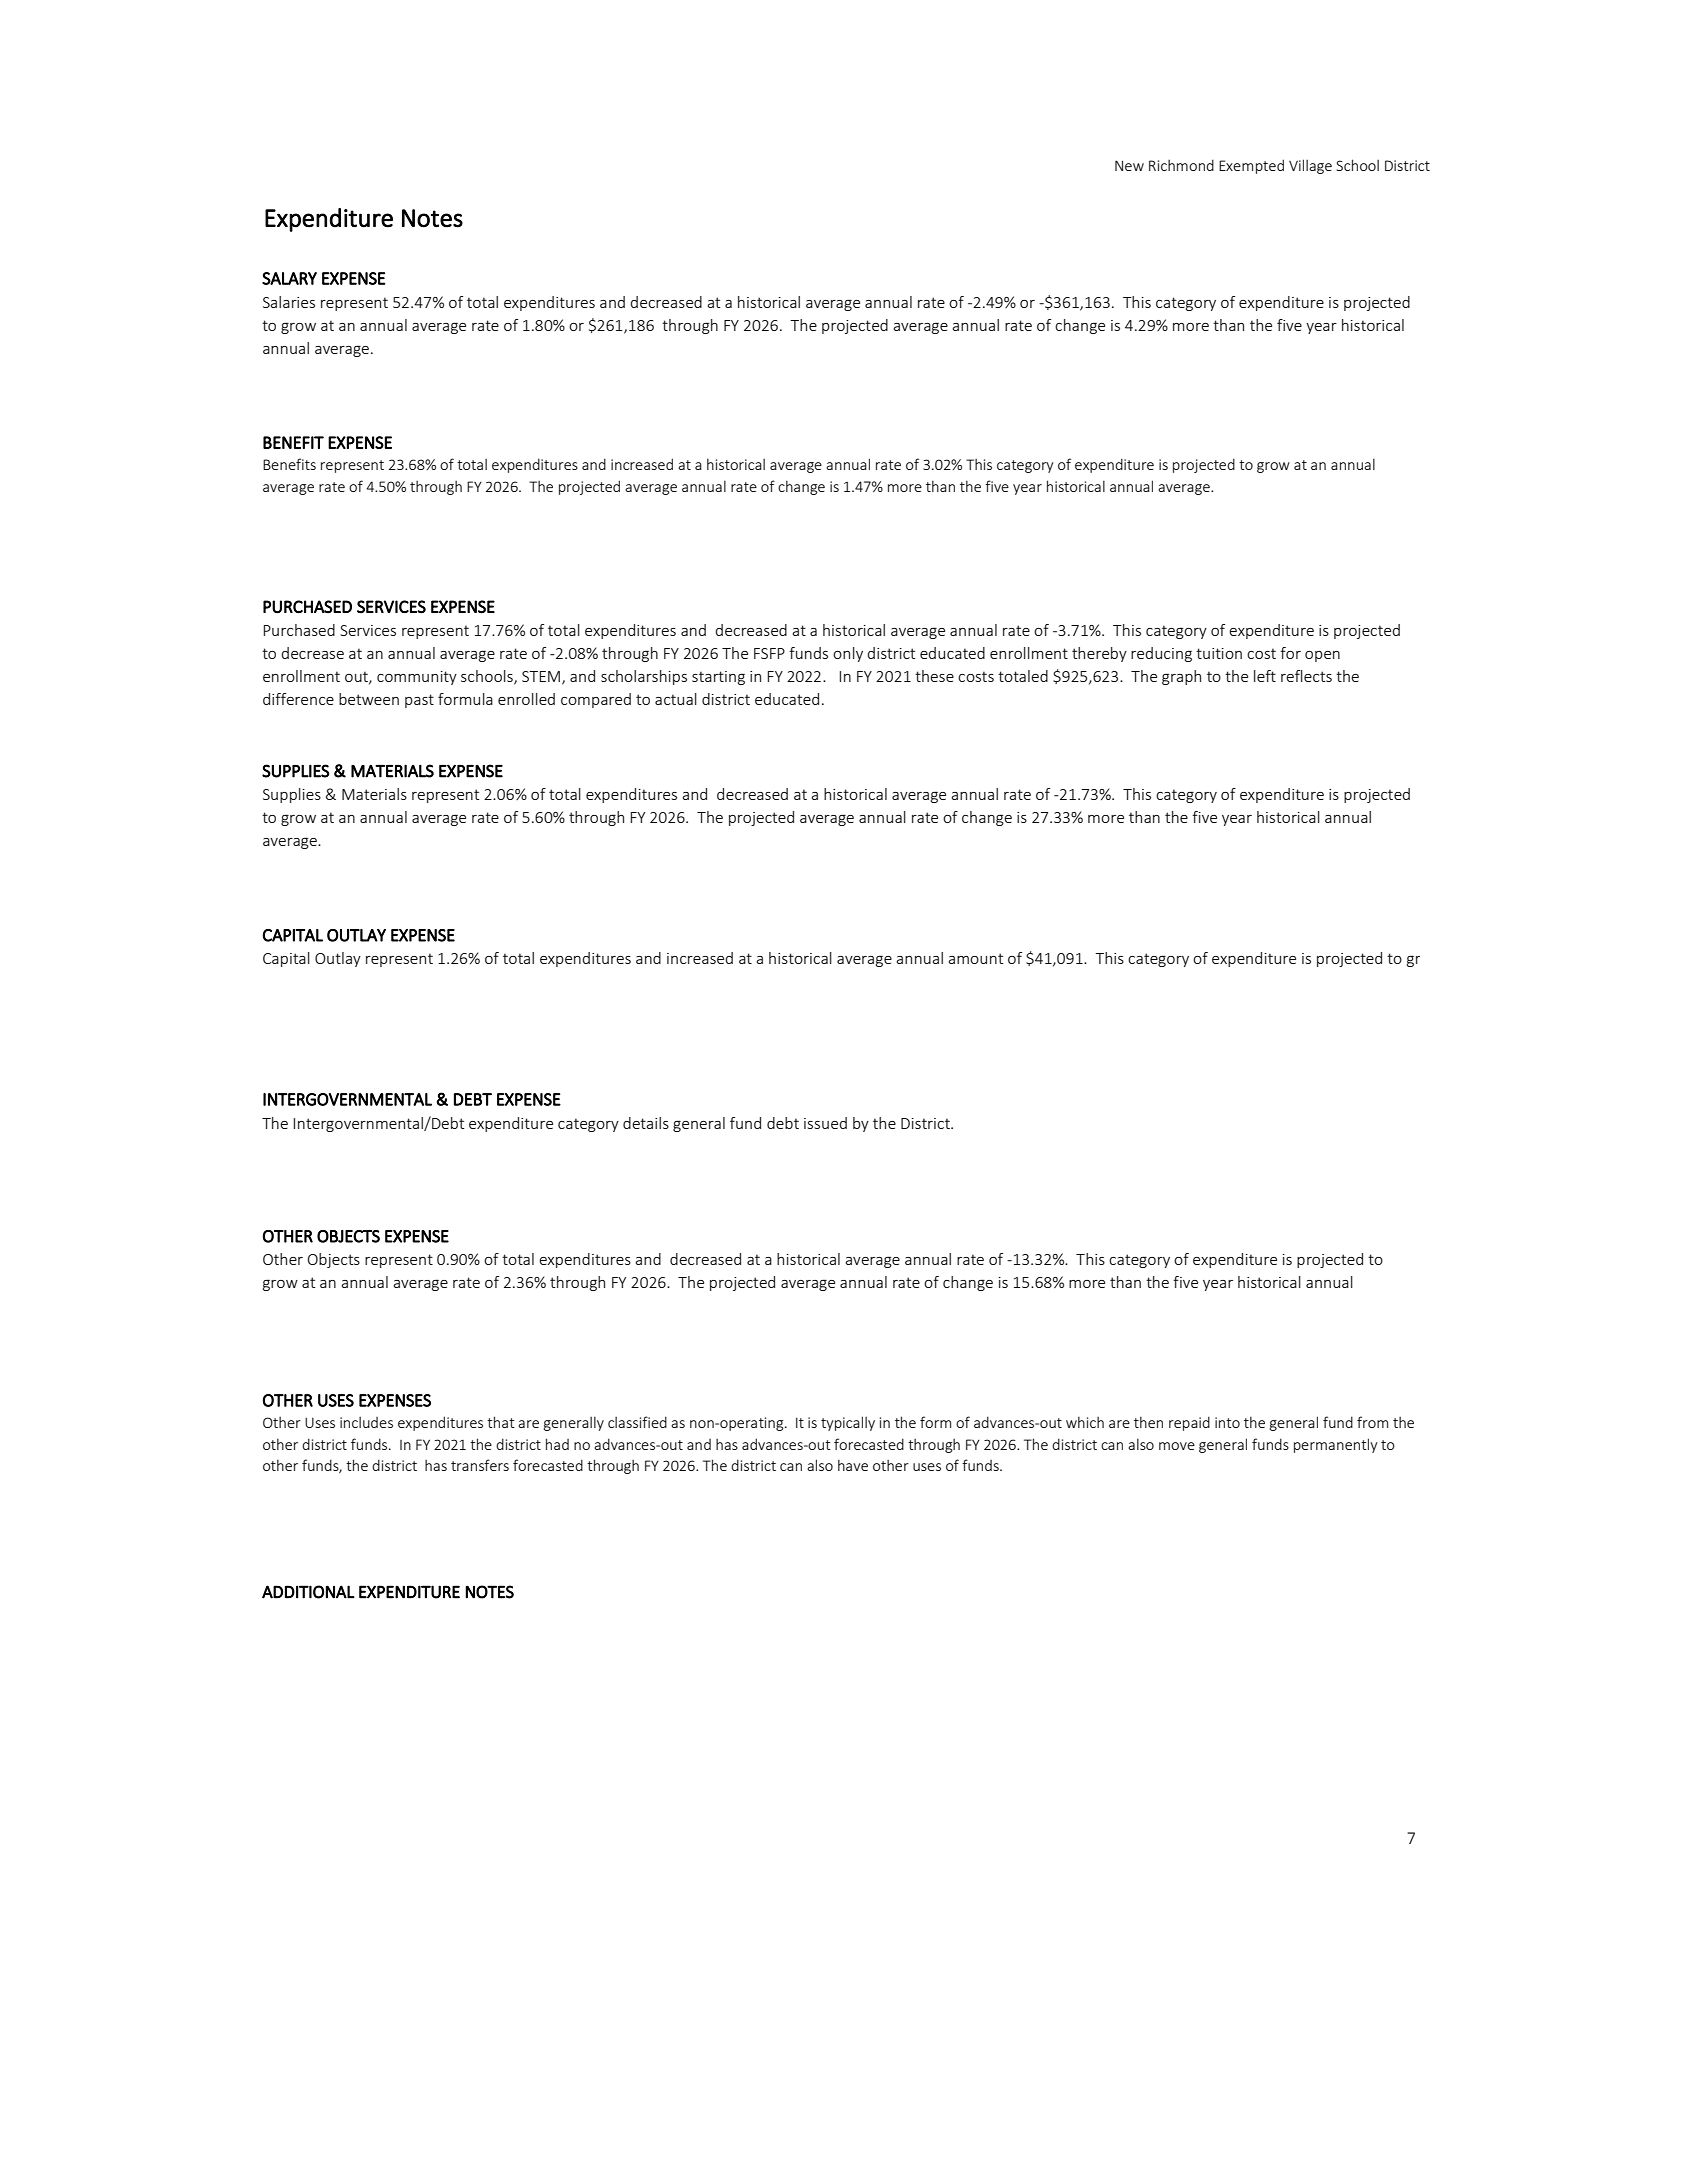 This image has width=1681, height=2176. Describe the element at coordinates (853, 1465) in the image. I see `have` at that location.
